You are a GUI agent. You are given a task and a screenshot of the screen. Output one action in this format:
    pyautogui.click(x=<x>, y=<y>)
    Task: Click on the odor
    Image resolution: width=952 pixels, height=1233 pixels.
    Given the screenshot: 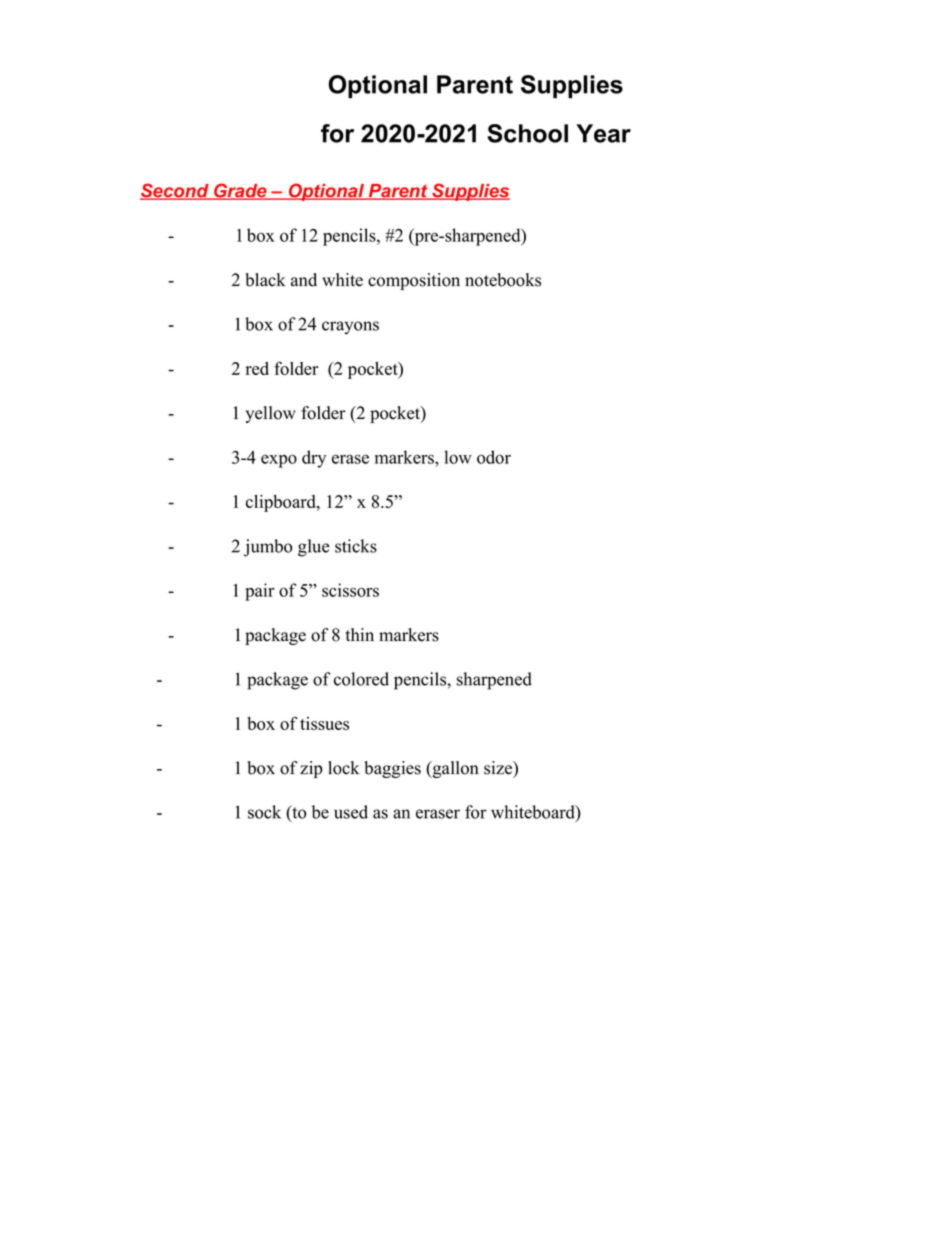 What is the action you would take?
    pyautogui.click(x=494, y=457)
